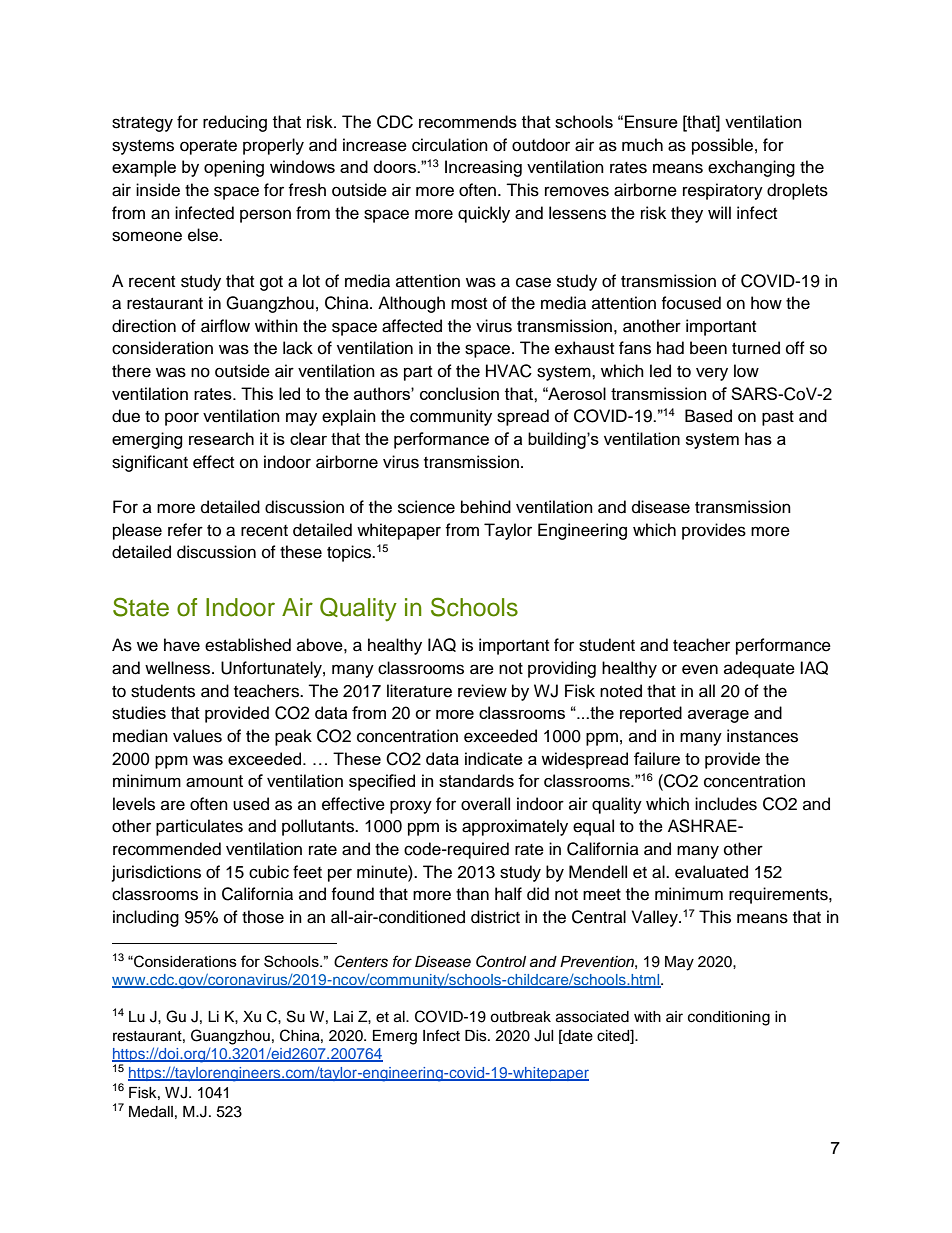 The image size is (952, 1233). Describe the element at coordinates (450, 145) in the screenshot. I see `circulation` at that location.
